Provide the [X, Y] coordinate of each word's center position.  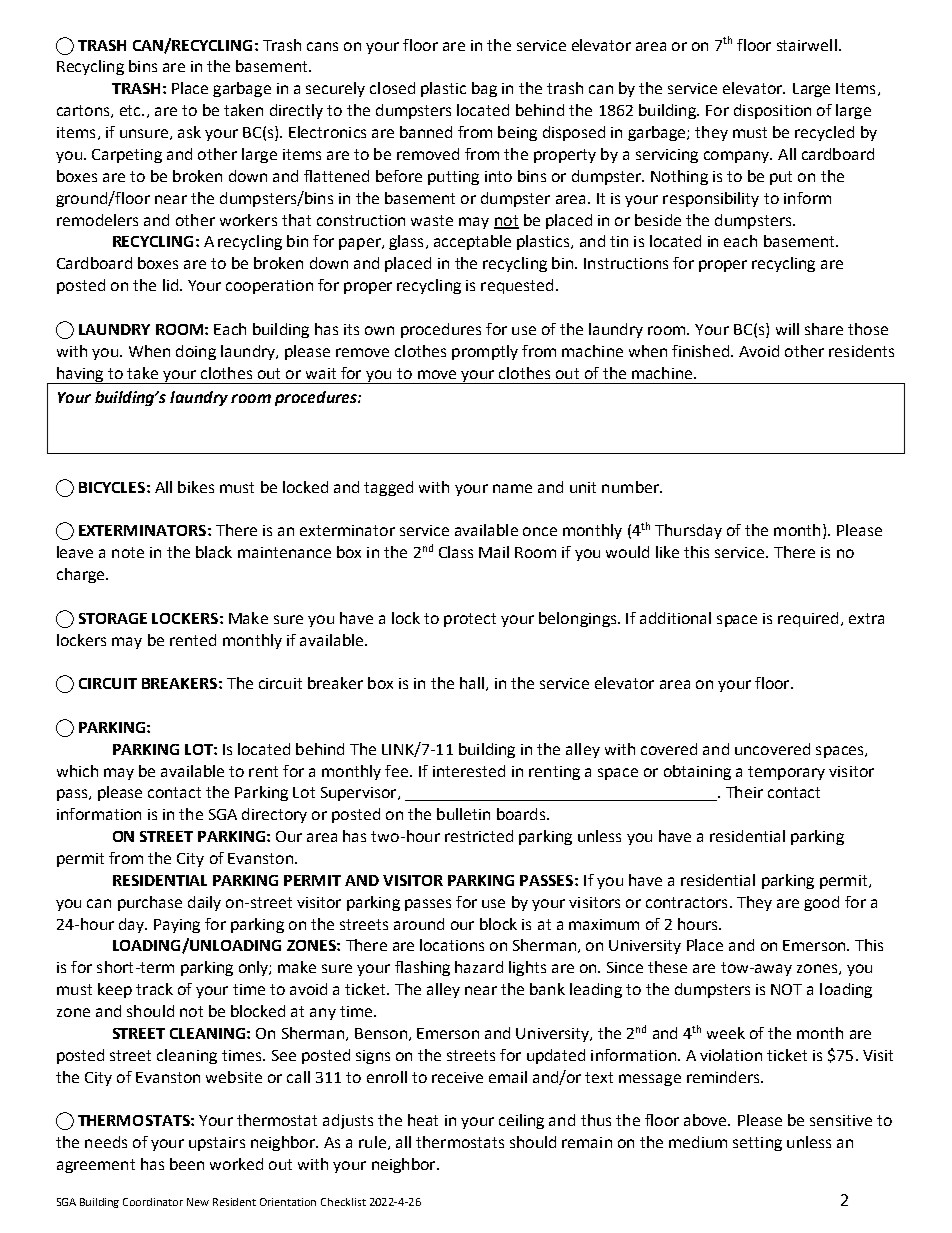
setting [757, 1144]
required [808, 619]
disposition [772, 111]
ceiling [521, 1121]
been [187, 1164]
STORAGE [113, 618]
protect [470, 620]
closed [392, 88]
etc [131, 110]
